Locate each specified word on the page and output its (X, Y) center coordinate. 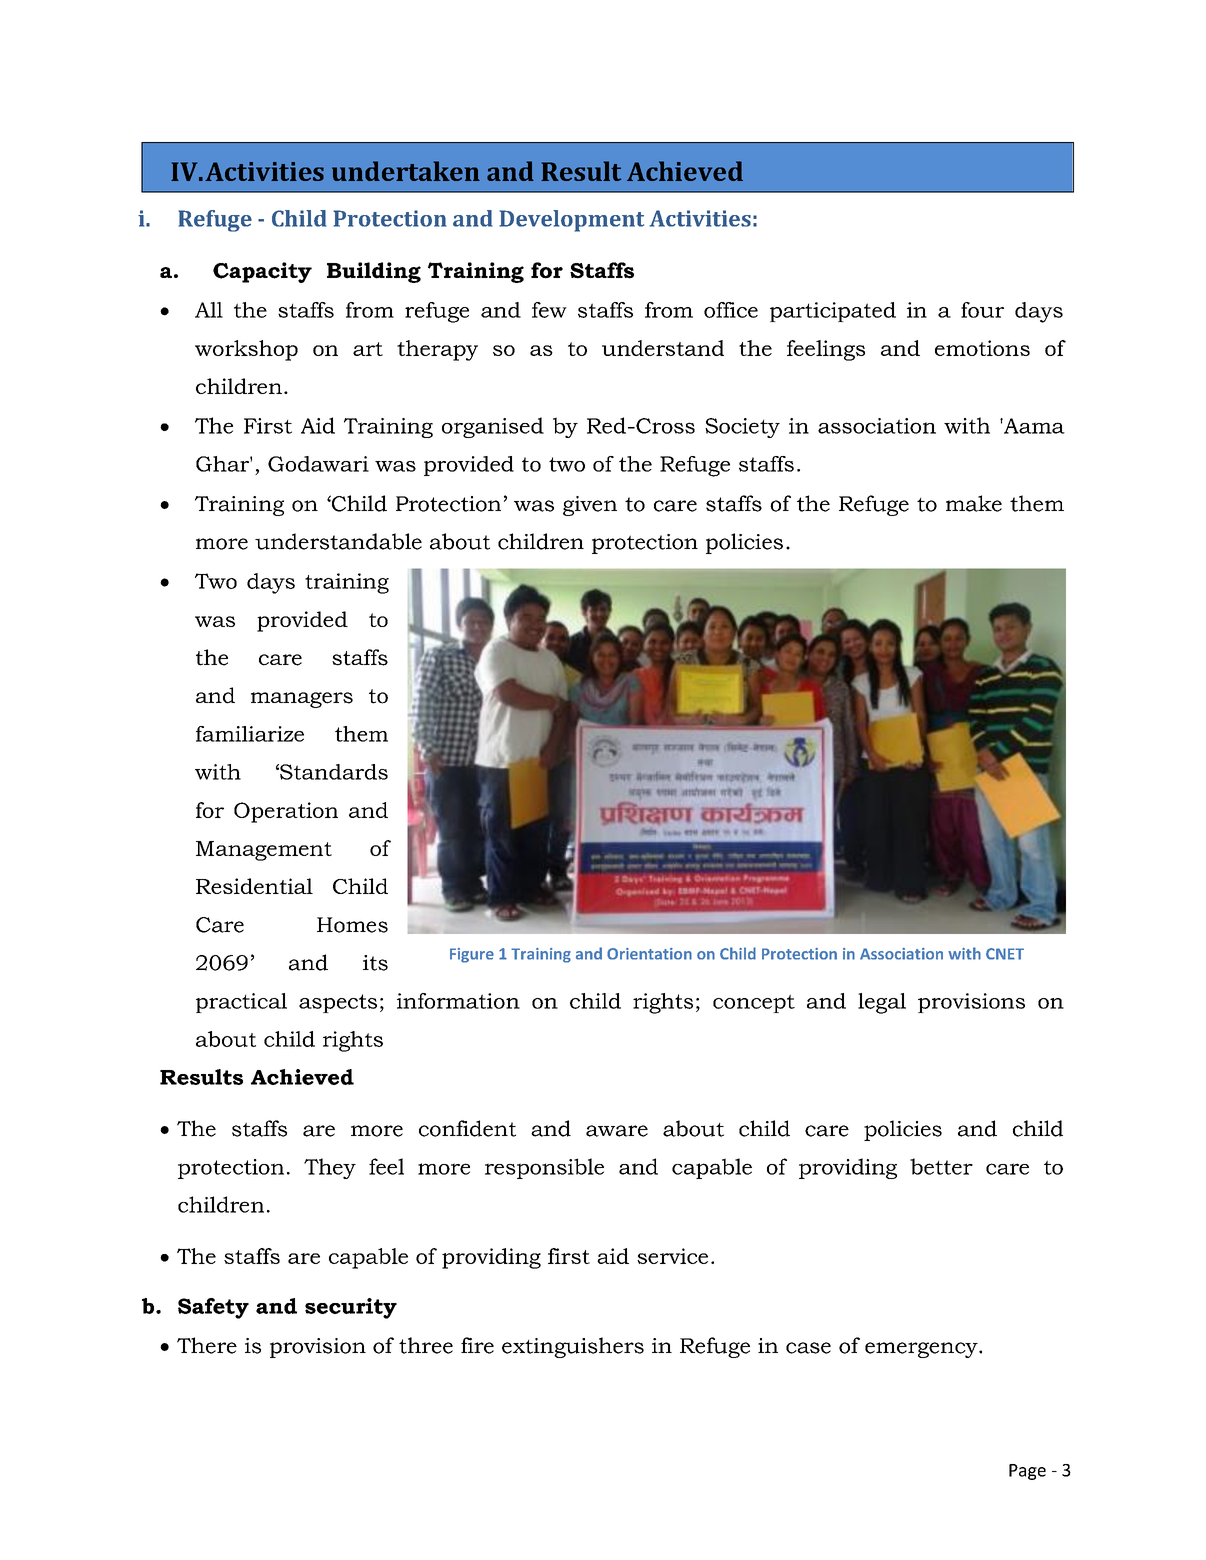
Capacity (262, 272)
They (330, 1168)
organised (493, 427)
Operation (286, 812)
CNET (1005, 954)
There (207, 1345)
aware (617, 1131)
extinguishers (573, 1347)
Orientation (649, 954)
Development (572, 221)
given (590, 506)
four (982, 310)
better (941, 1166)
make (974, 503)
